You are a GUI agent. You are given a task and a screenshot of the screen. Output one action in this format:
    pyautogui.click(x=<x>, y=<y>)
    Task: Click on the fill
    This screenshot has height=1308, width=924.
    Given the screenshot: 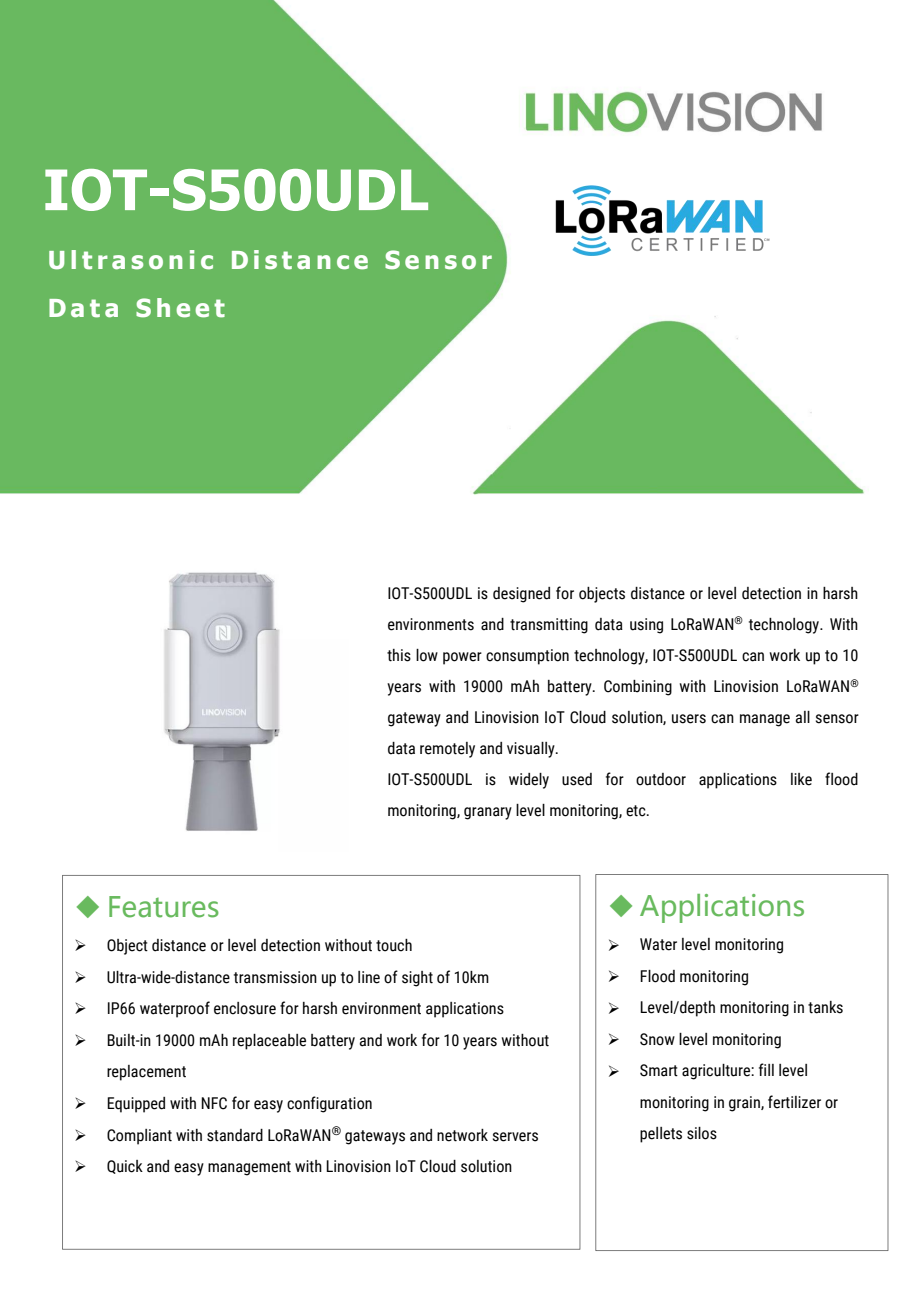 What is the action you would take?
    pyautogui.click(x=766, y=1069)
